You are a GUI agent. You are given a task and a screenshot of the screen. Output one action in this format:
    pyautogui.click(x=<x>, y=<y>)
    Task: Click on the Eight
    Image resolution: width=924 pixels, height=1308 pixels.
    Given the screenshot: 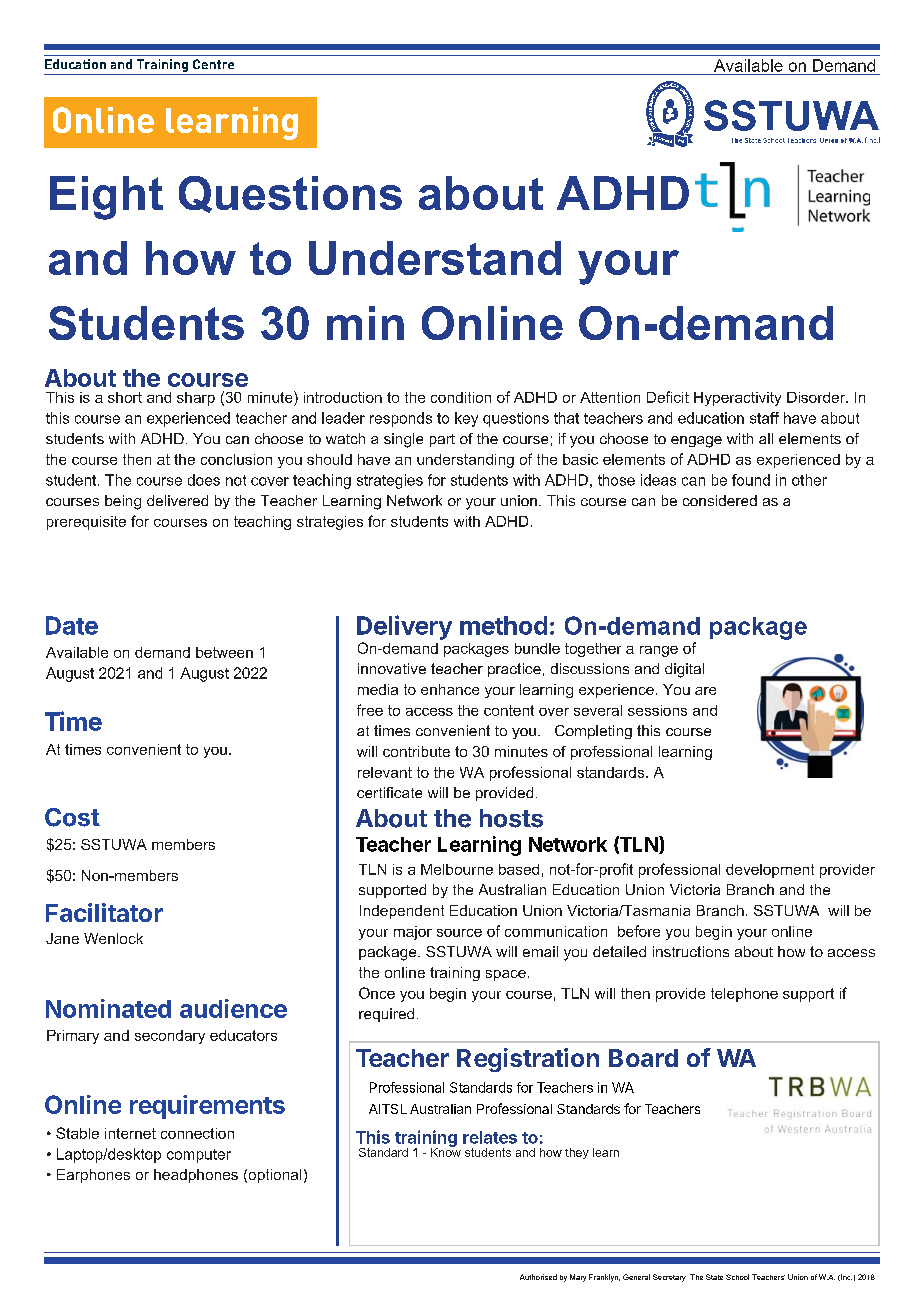 What is the action you would take?
    pyautogui.click(x=106, y=198)
